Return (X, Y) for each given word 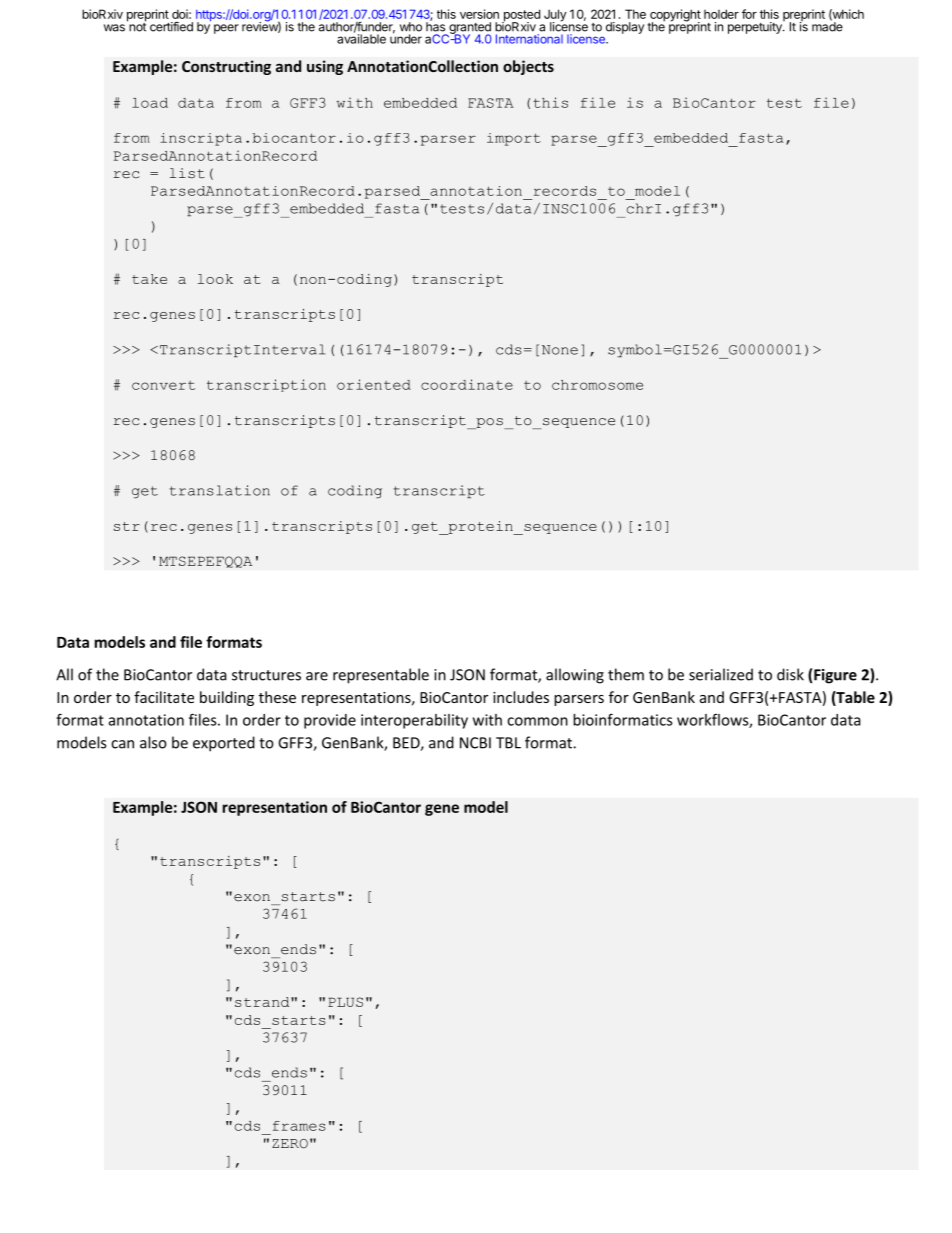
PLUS (345, 1002)
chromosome (597, 385)
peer (226, 29)
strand (263, 1002)
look (215, 279)
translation (219, 490)
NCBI (475, 743)
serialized (721, 674)
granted (469, 29)
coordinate (467, 384)
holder (721, 14)
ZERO (290, 1144)
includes (521, 697)
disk (790, 674)
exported (224, 744)
